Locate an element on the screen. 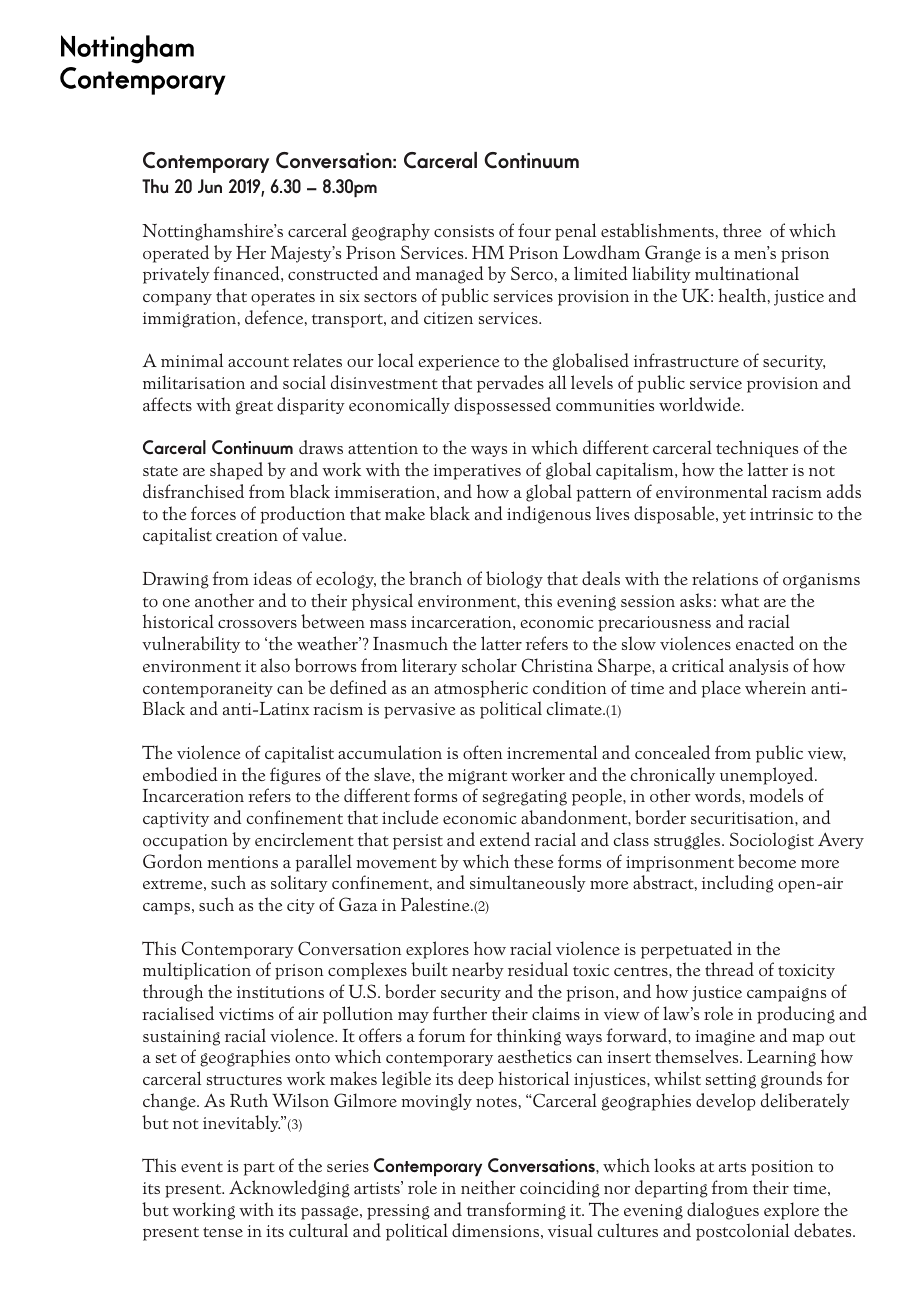 The width and height of the screenshot is (924, 1308). tense is located at coordinates (223, 1232).
